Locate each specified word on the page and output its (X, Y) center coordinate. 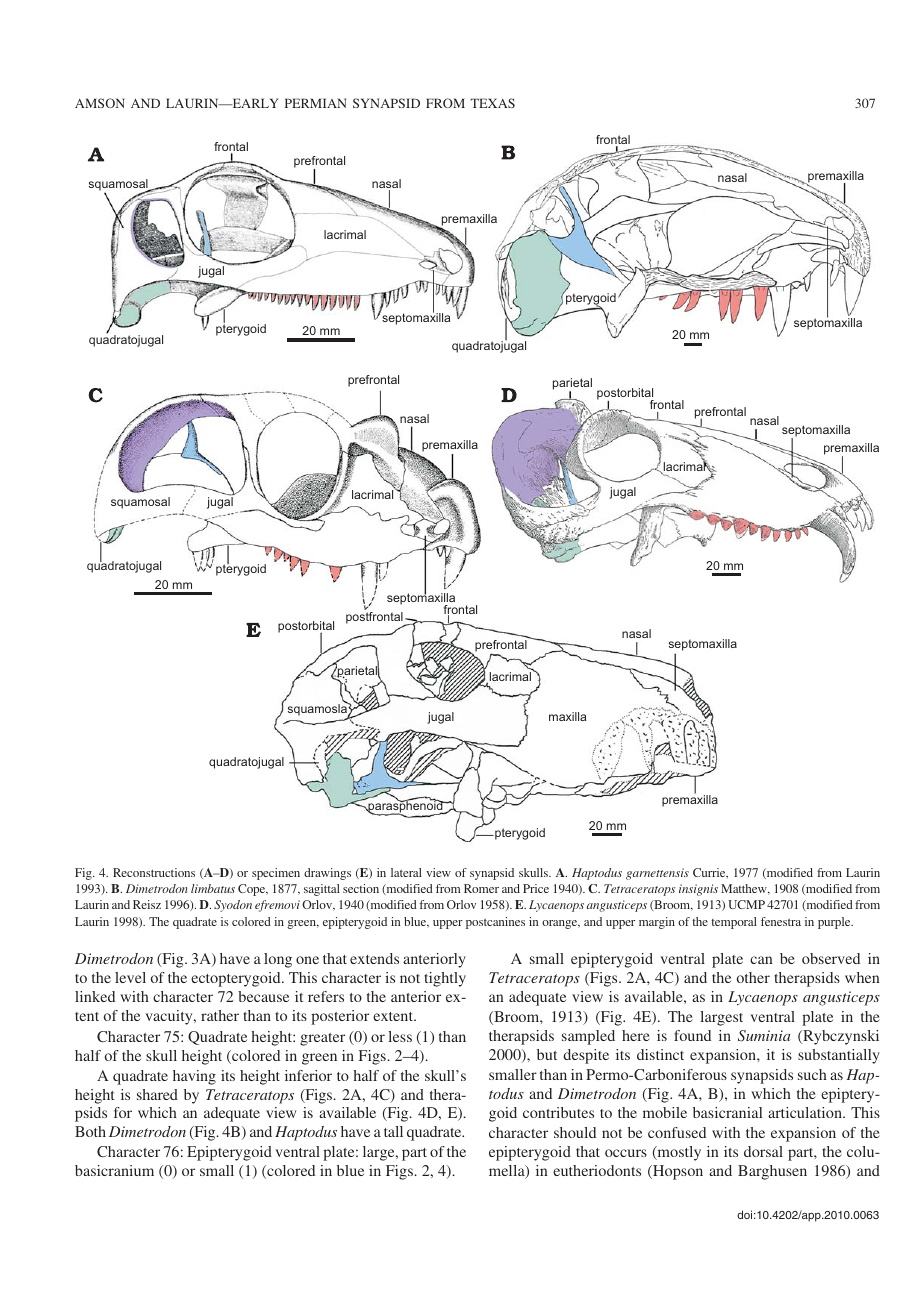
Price (536, 888)
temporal (734, 923)
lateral (406, 872)
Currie (710, 873)
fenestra (781, 921)
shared (157, 1094)
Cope (253, 890)
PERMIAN (315, 103)
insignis (698, 890)
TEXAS (492, 103)
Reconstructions (154, 872)
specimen (276, 874)
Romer (481, 888)
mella (508, 1172)
